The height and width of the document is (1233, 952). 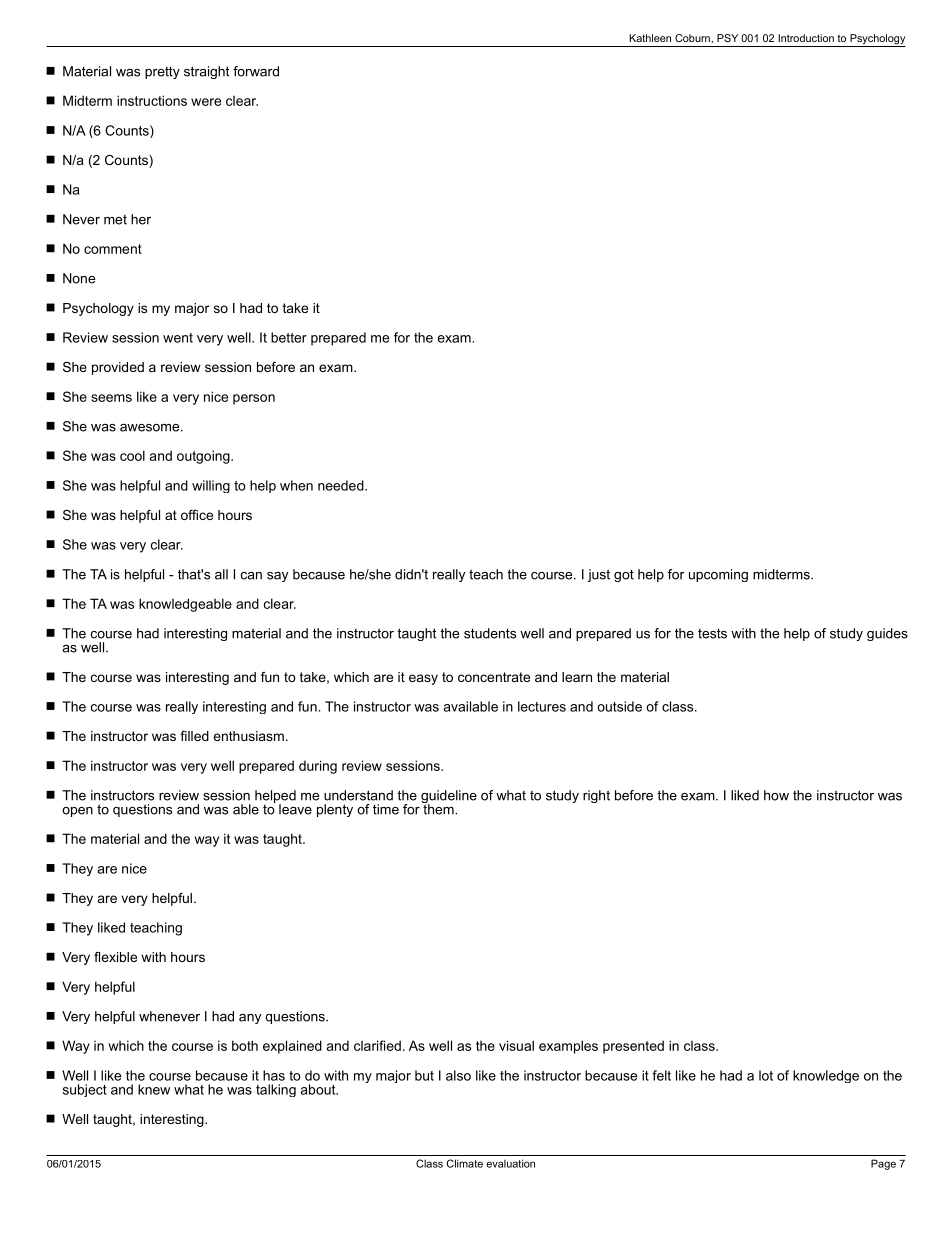 I want to click on Introduction, so click(x=806, y=38).
